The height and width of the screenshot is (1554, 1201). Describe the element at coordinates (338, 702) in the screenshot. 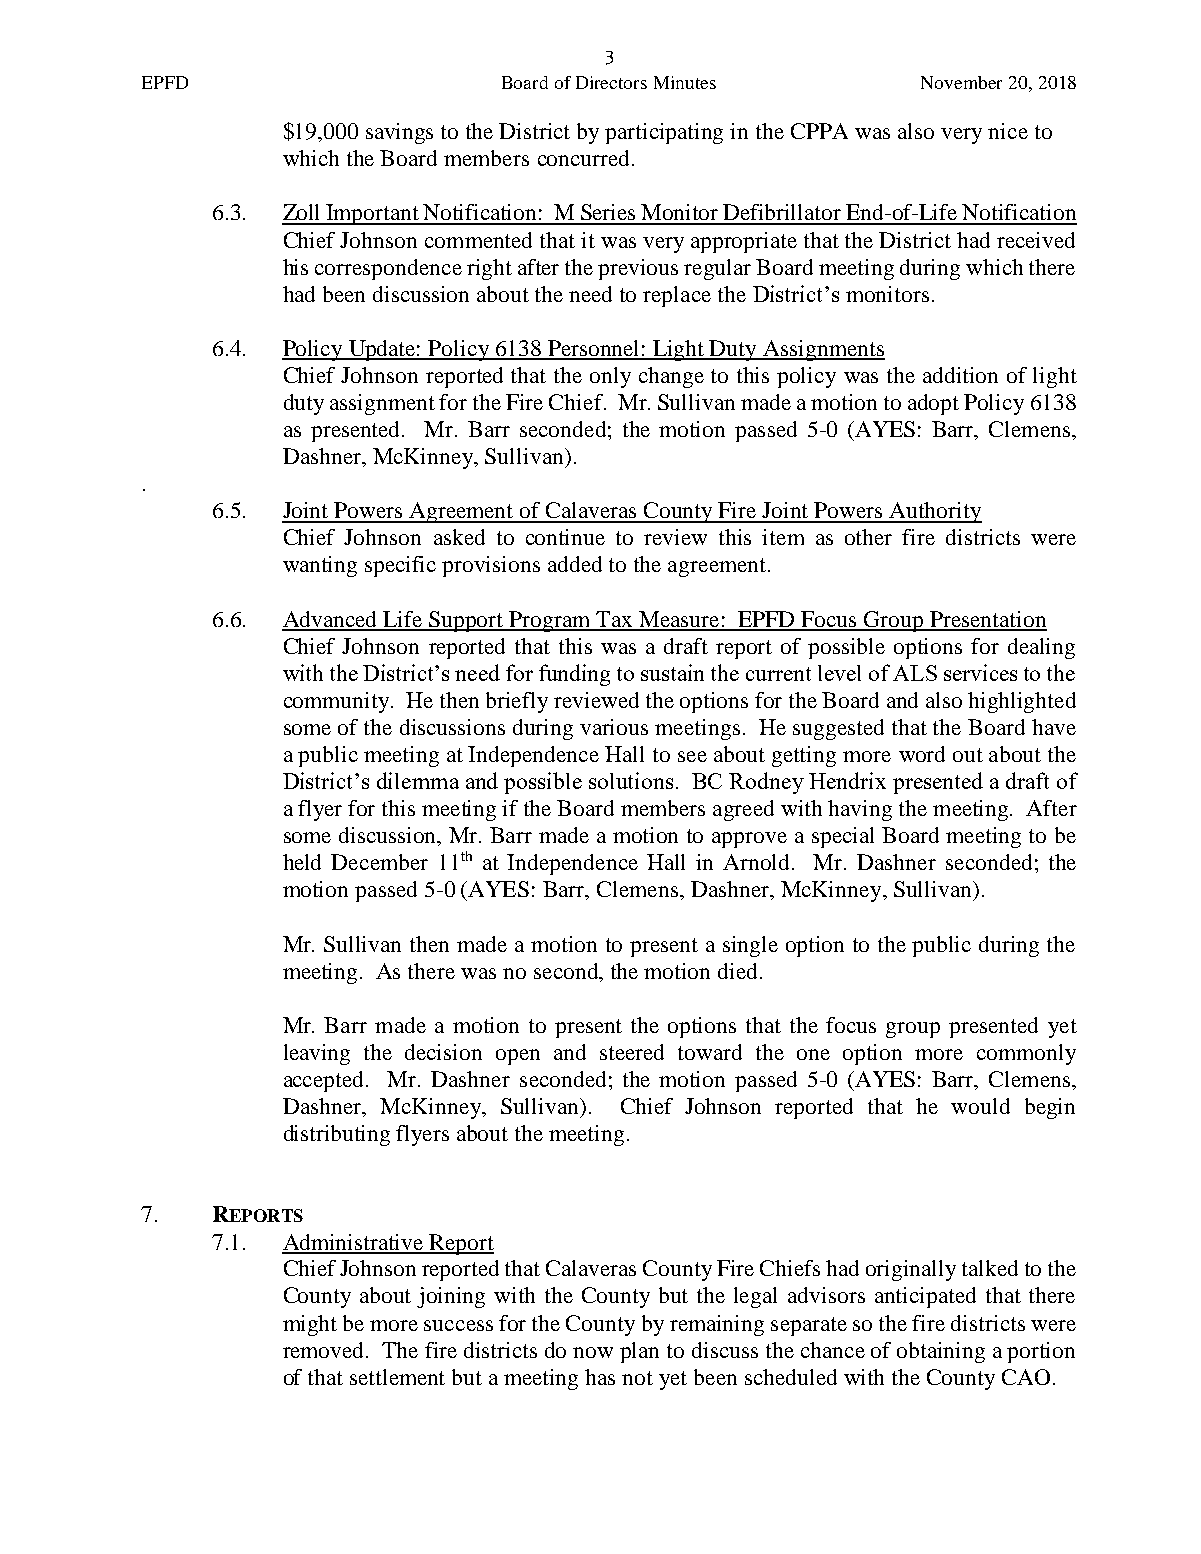

I see `community` at that location.
